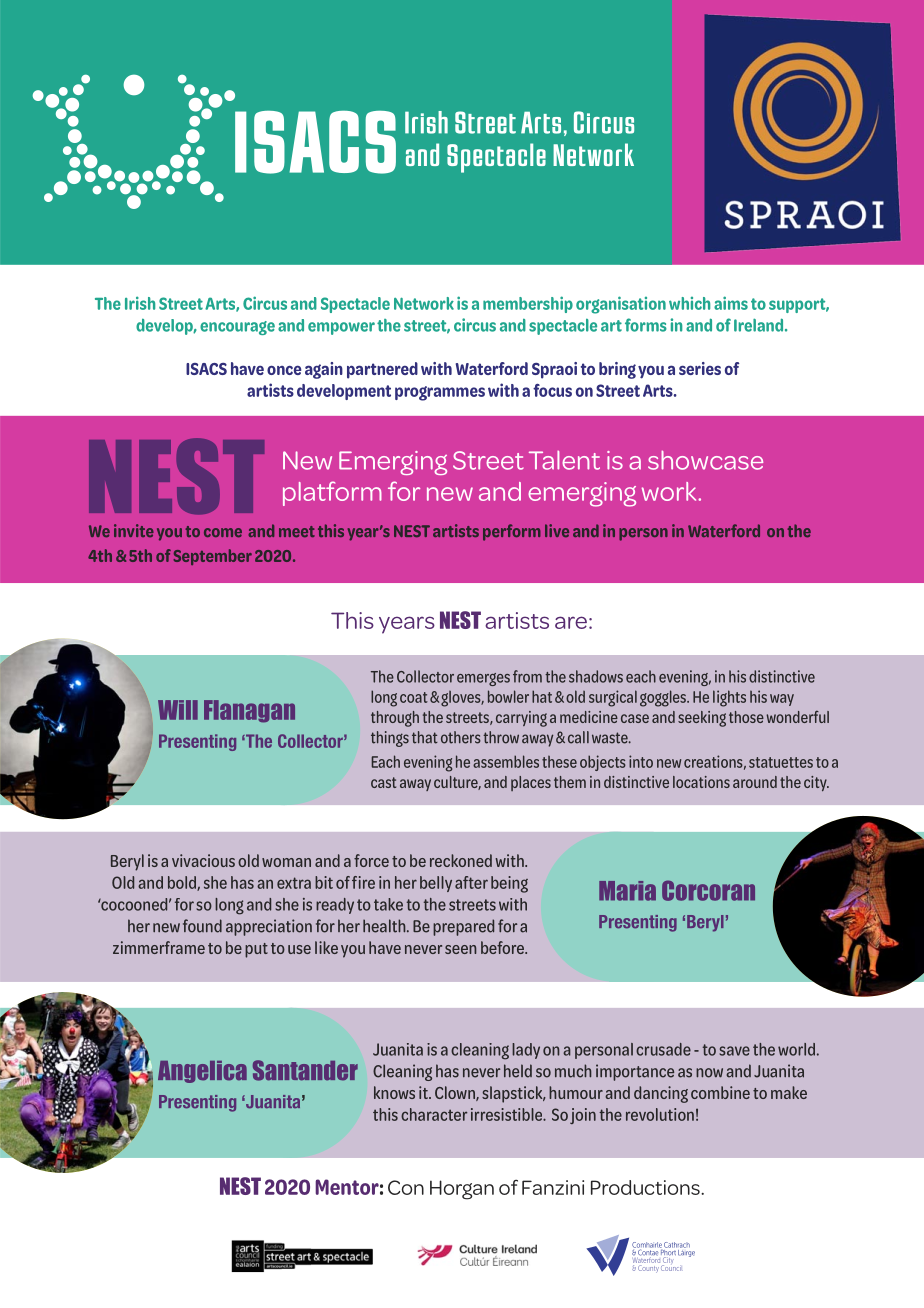 This screenshot has height=1308, width=924. Describe the element at coordinates (557, 530) in the screenshot. I see `live` at that location.
